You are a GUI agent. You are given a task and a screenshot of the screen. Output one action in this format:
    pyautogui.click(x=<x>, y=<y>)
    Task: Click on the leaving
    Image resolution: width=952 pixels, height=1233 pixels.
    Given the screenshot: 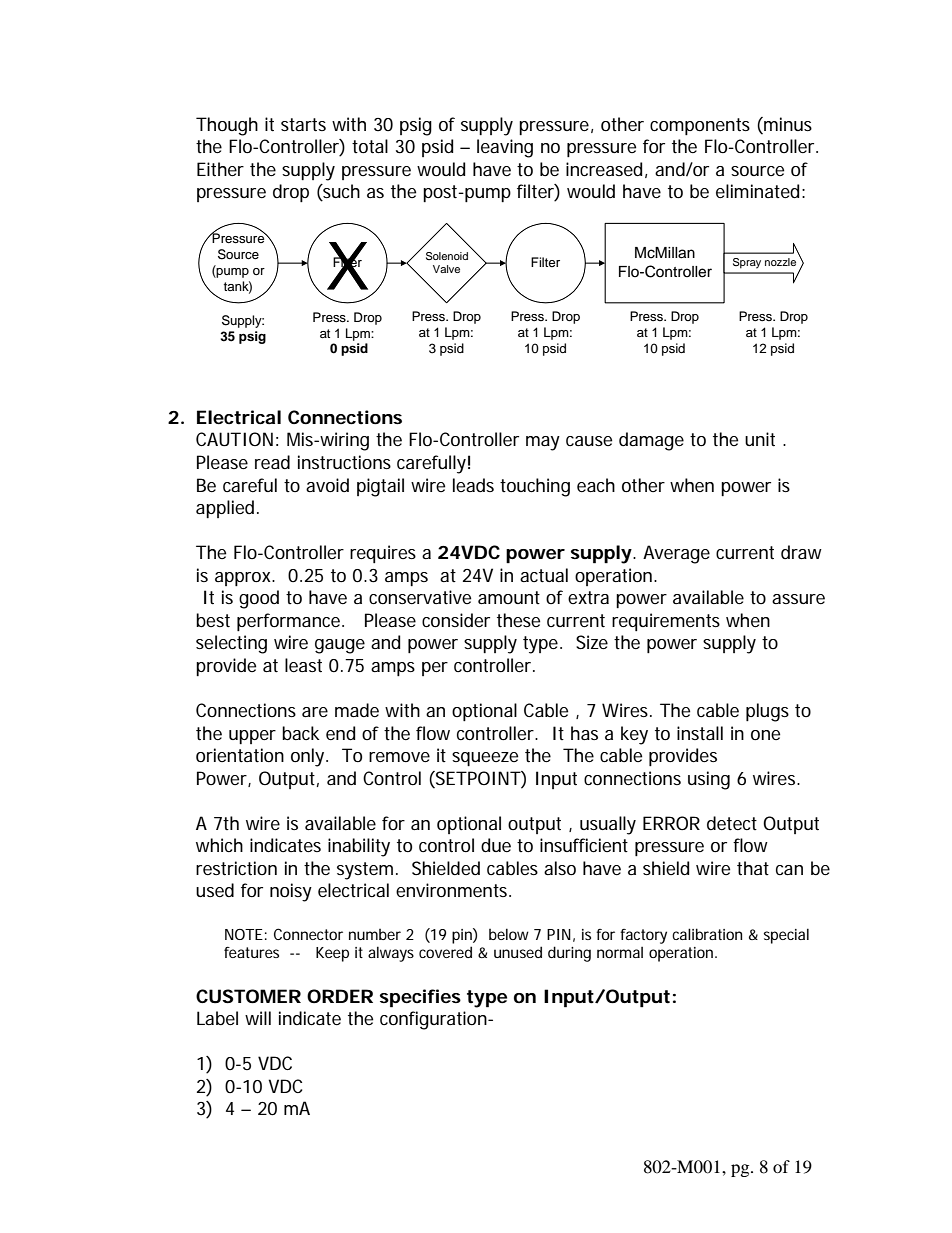 What is the action you would take?
    pyautogui.click(x=505, y=148)
